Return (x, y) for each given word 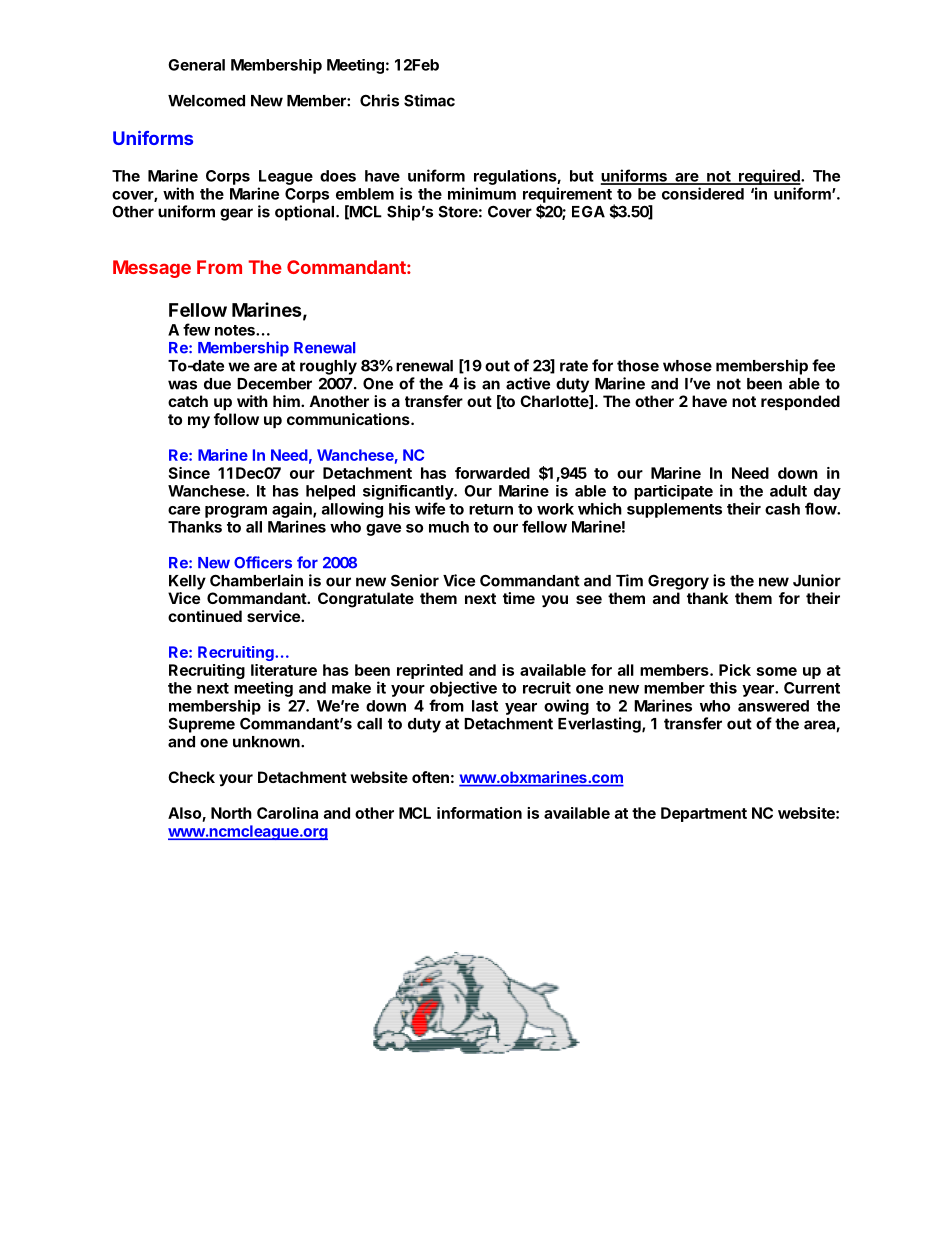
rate (574, 366)
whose (687, 366)
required (769, 177)
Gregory (678, 582)
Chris (379, 100)
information (479, 813)
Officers (263, 562)
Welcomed (206, 101)
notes (236, 330)
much (449, 527)
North (231, 813)
